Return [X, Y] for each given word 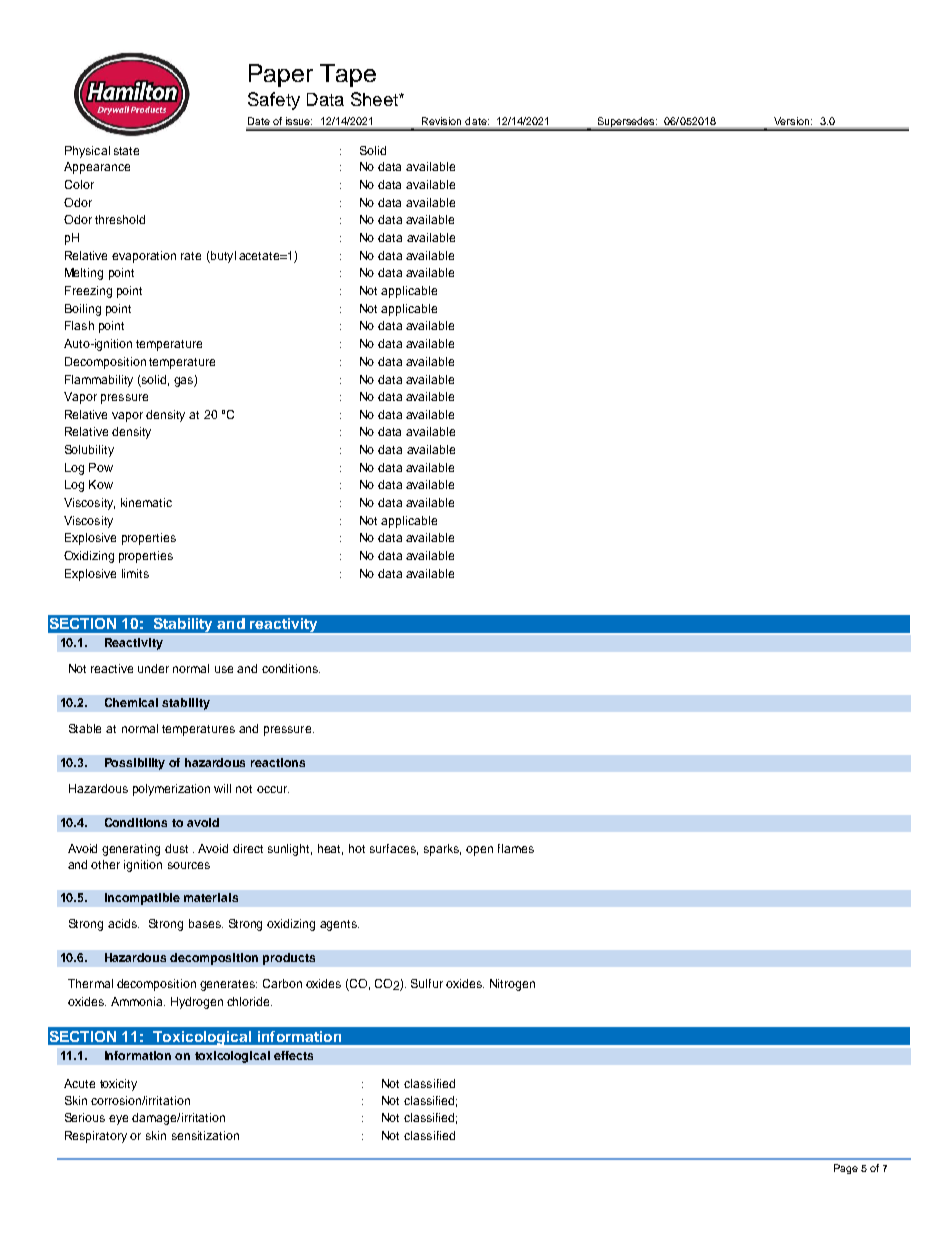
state [126, 151]
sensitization [205, 1135]
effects [293, 1055]
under [153, 668]
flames [516, 848]
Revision [441, 121]
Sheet [375, 99]
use [224, 669]
